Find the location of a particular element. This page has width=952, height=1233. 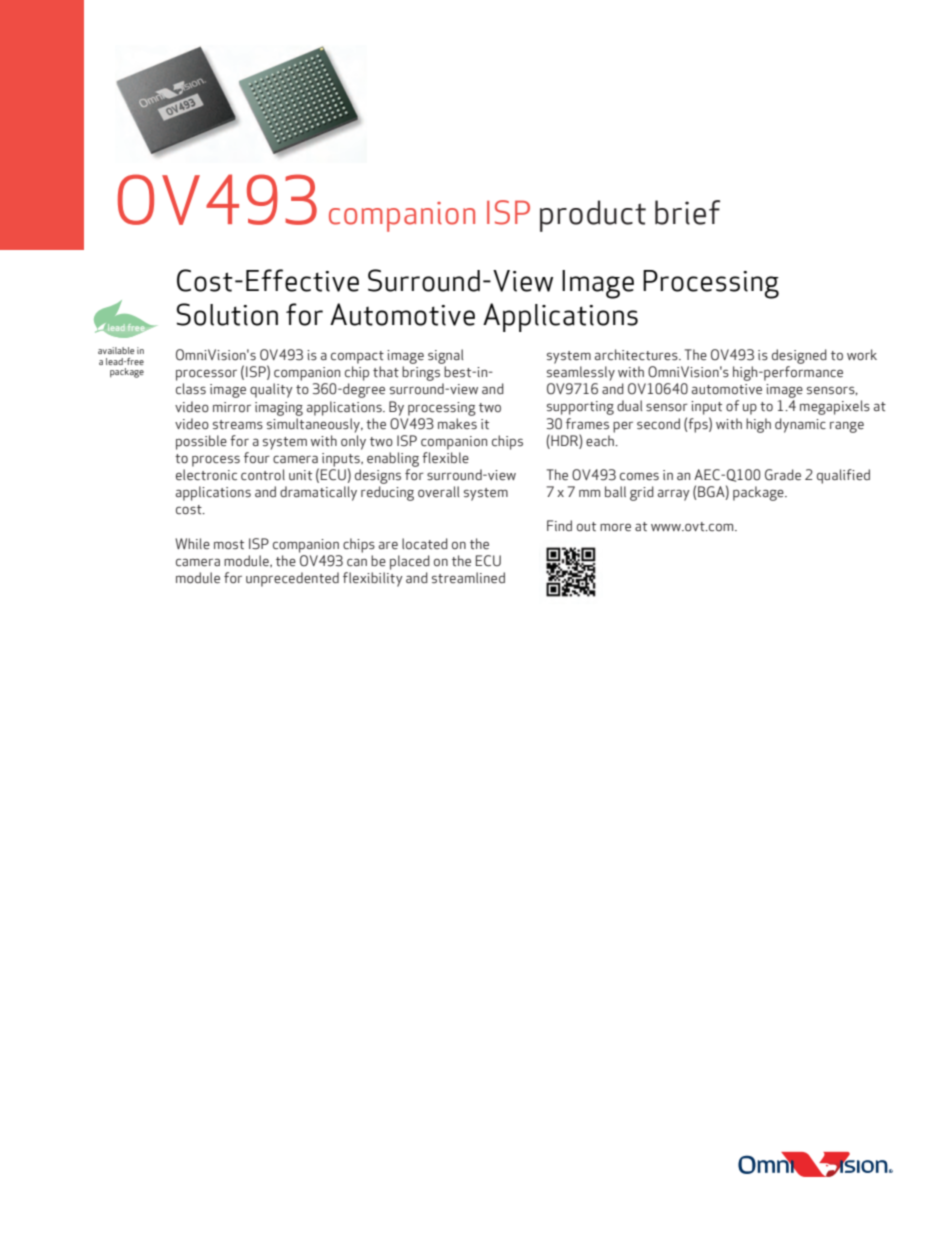

product is located at coordinates (593, 216).
